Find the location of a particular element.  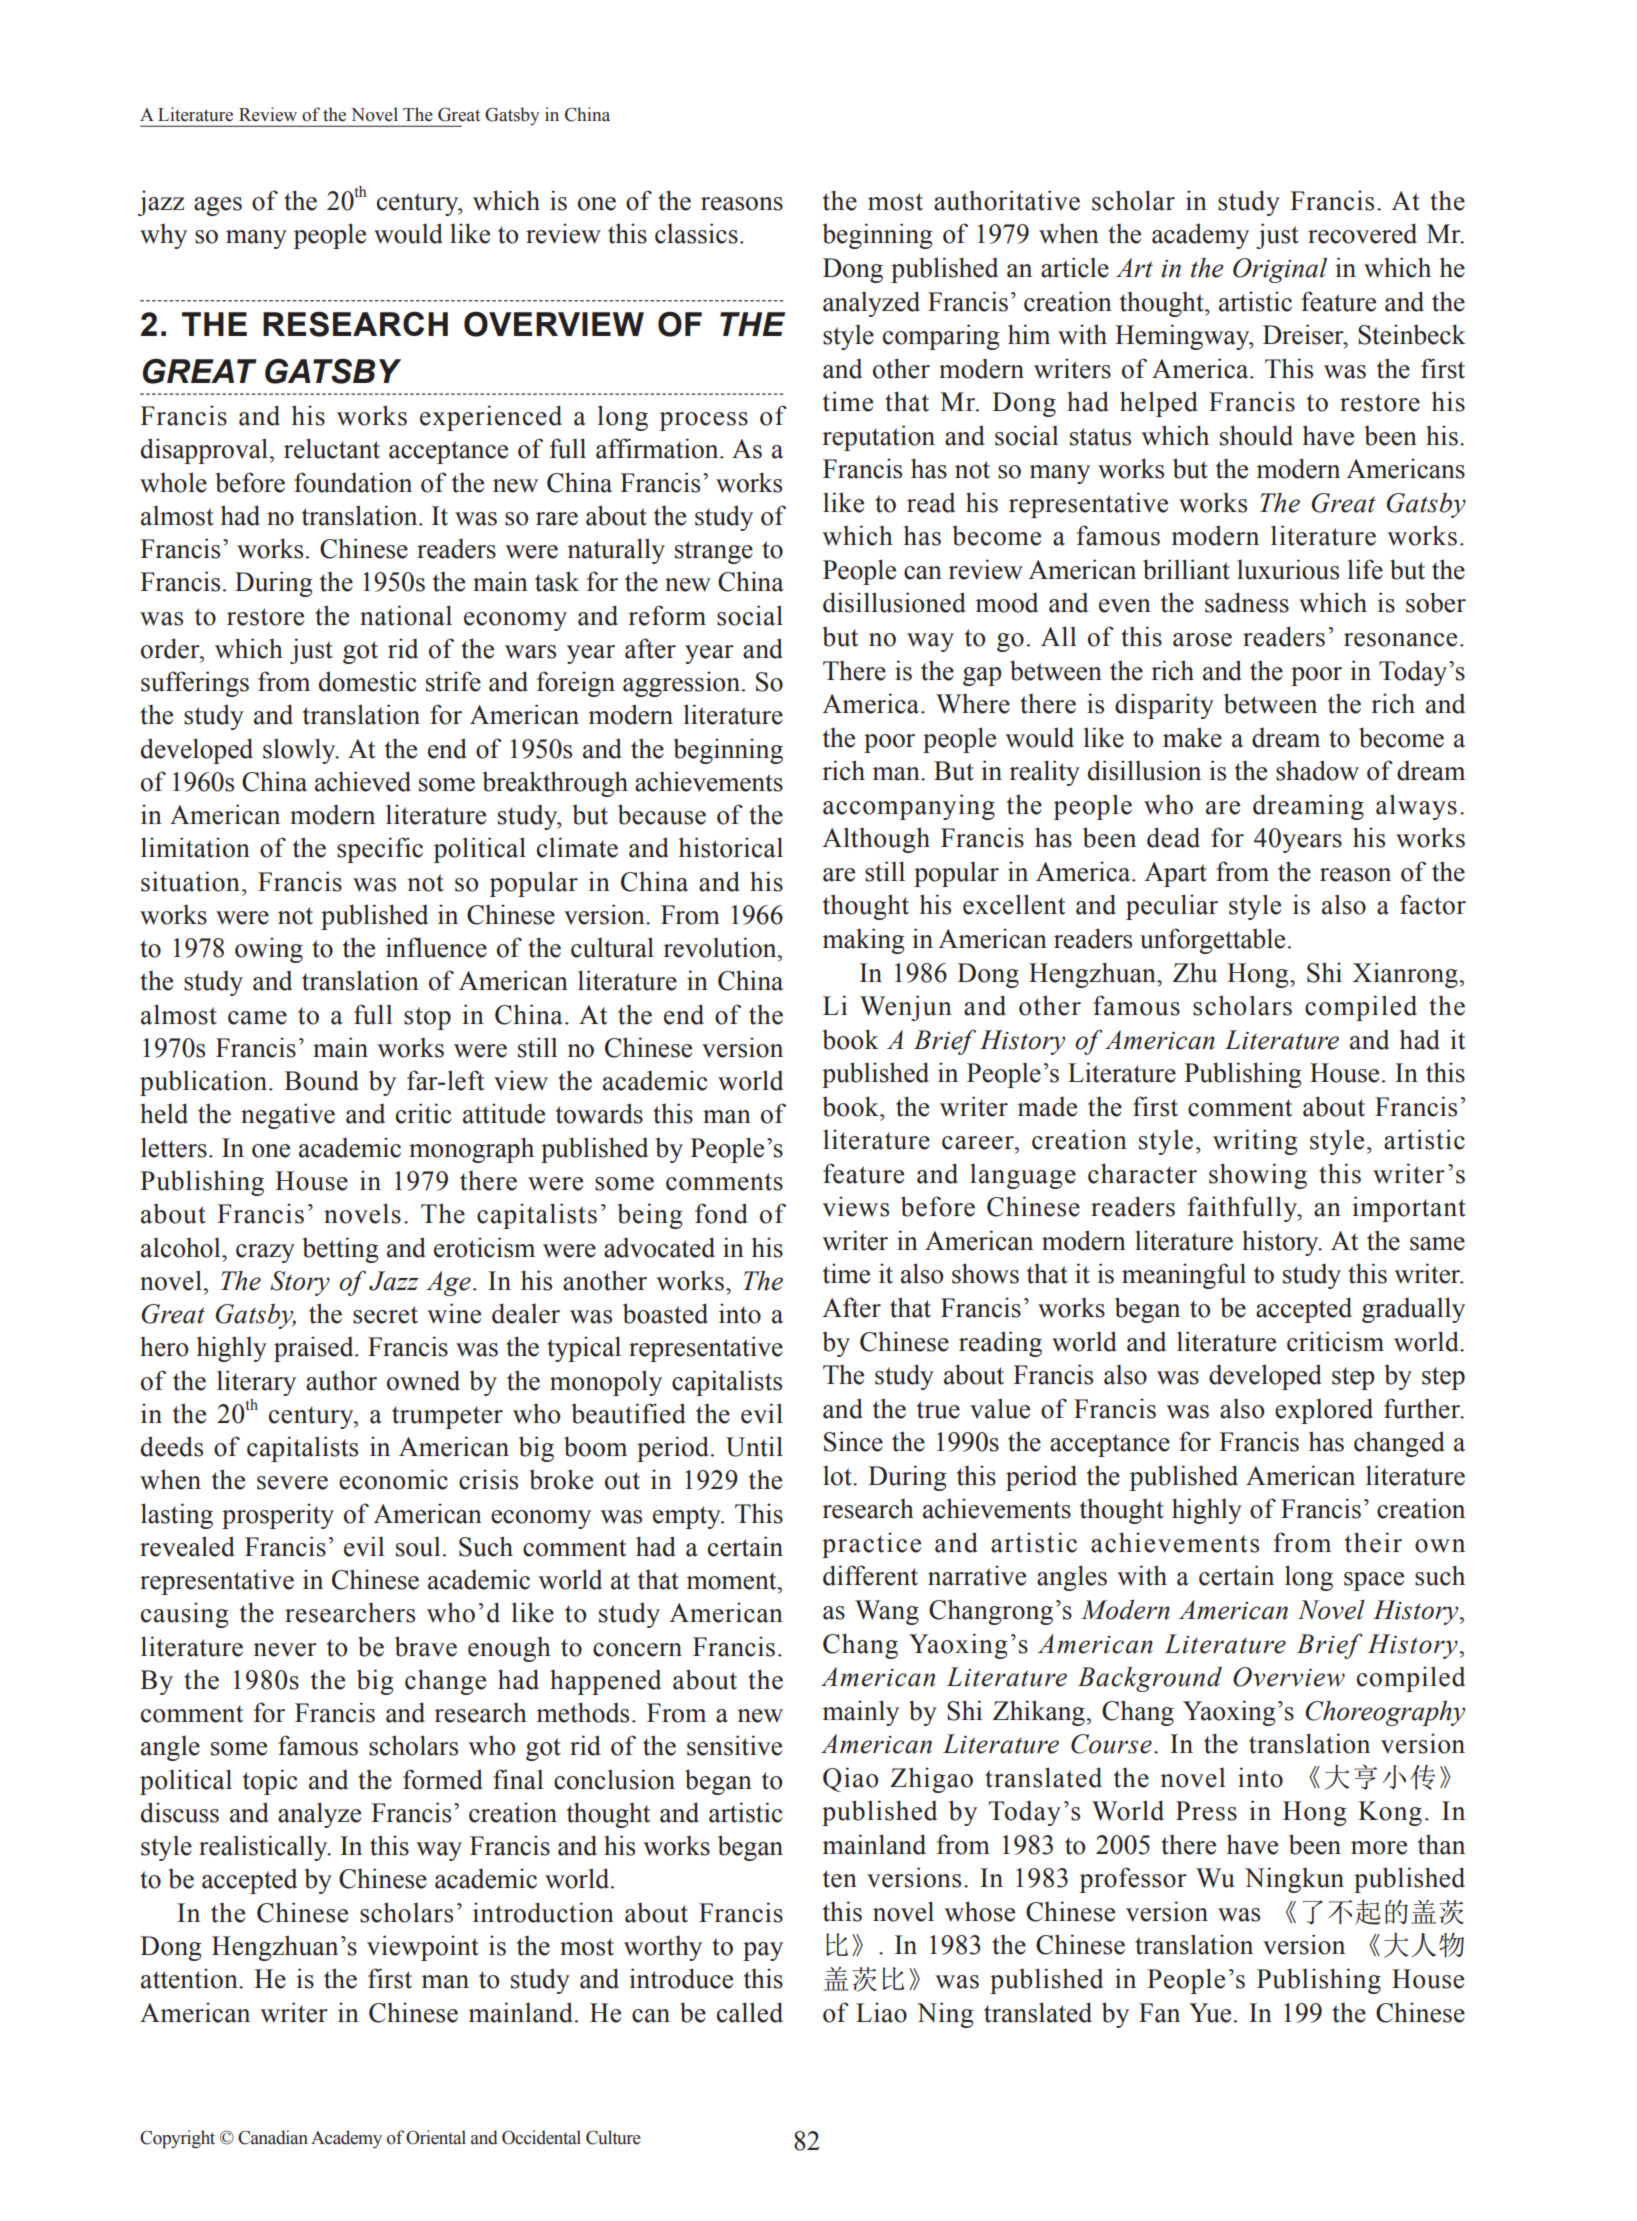

Canadian is located at coordinates (273, 2137).
